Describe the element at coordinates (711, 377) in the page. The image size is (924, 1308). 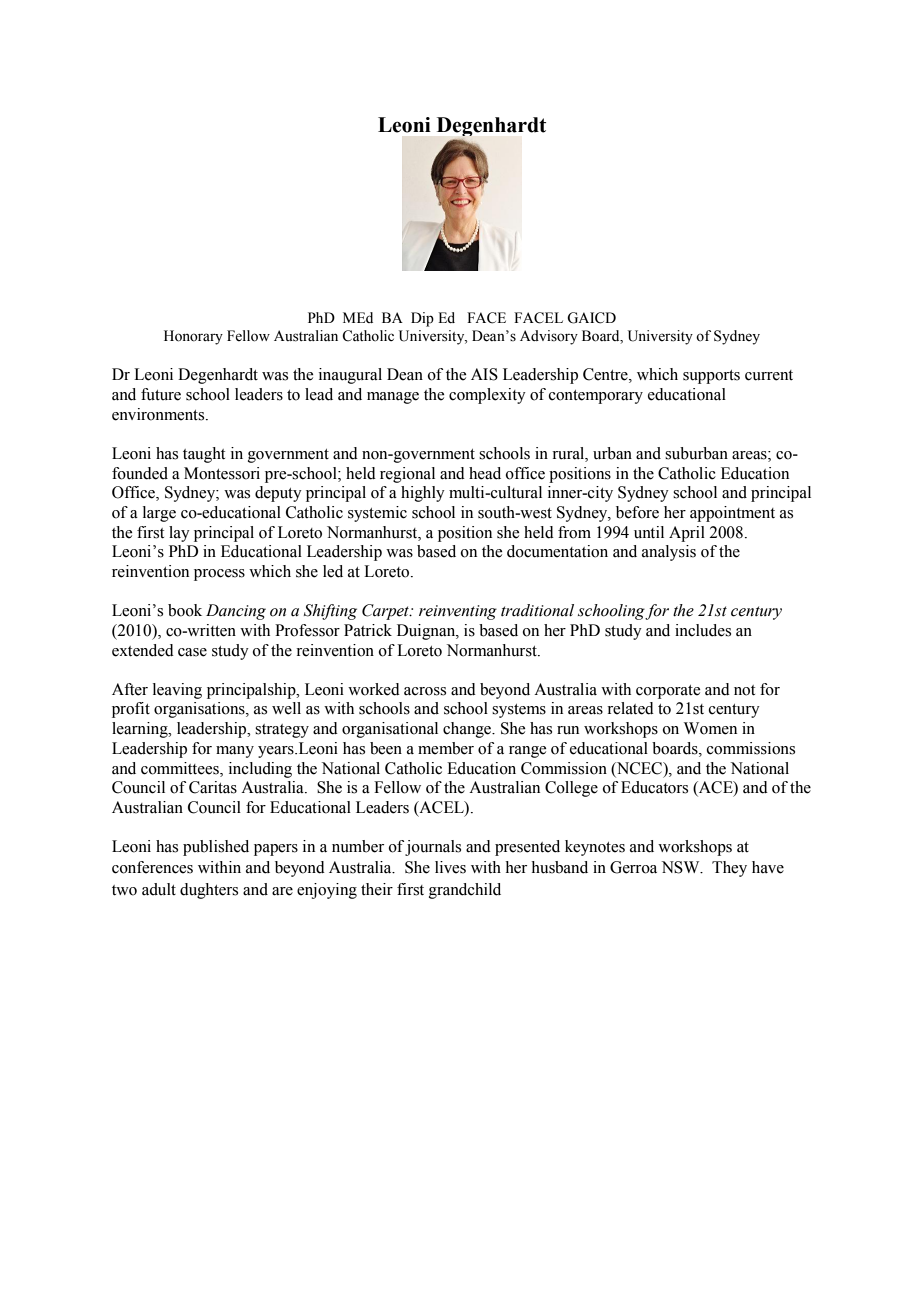
I see `supports` at that location.
